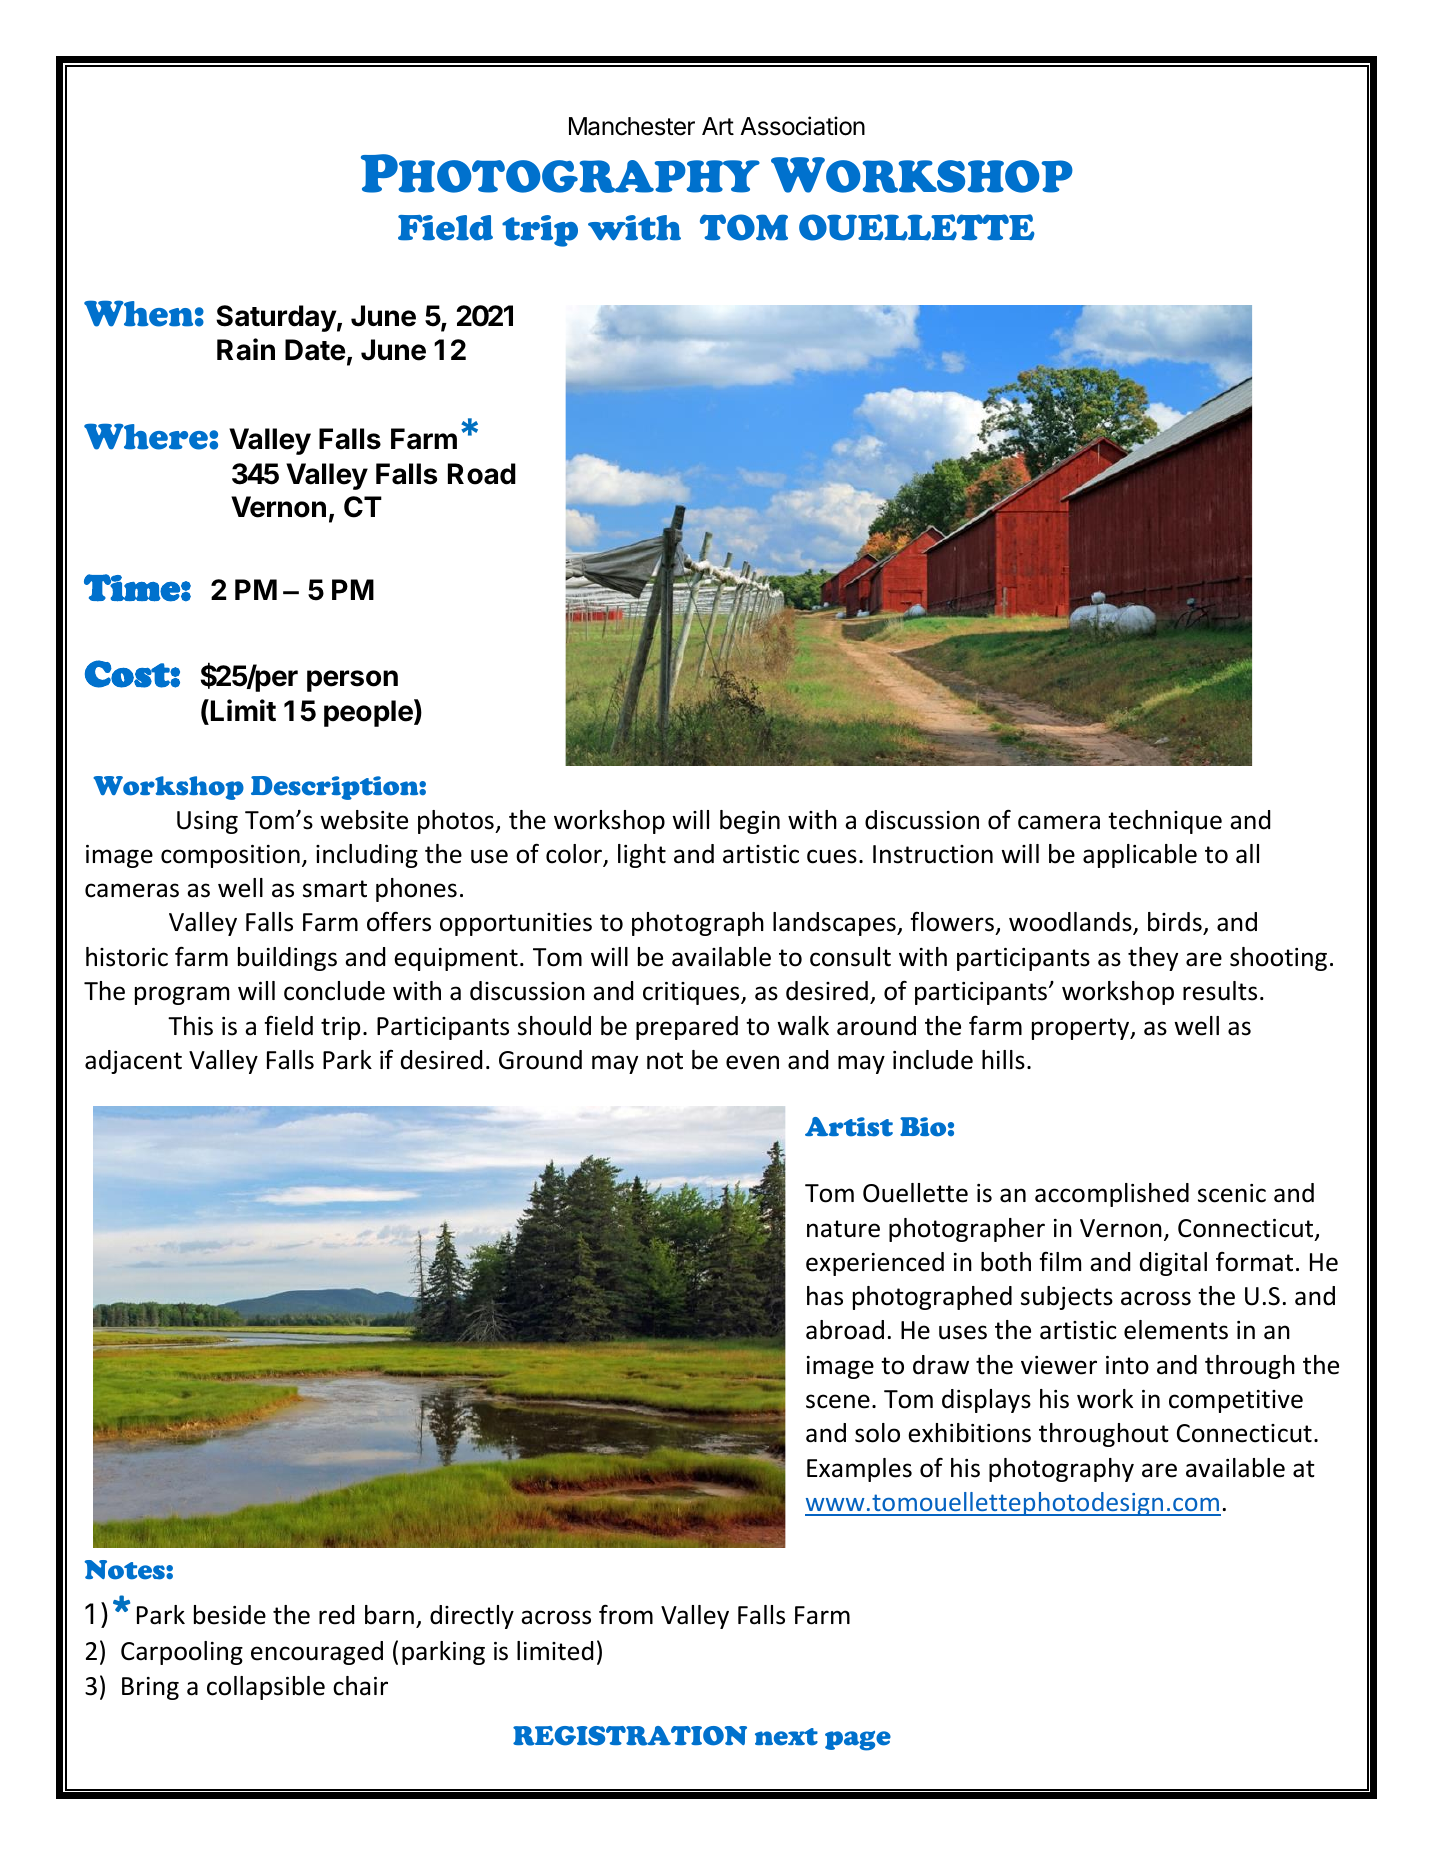 This page has width=1433, height=1855. Describe the element at coordinates (858, 1741) in the page. I see `page` at that location.
